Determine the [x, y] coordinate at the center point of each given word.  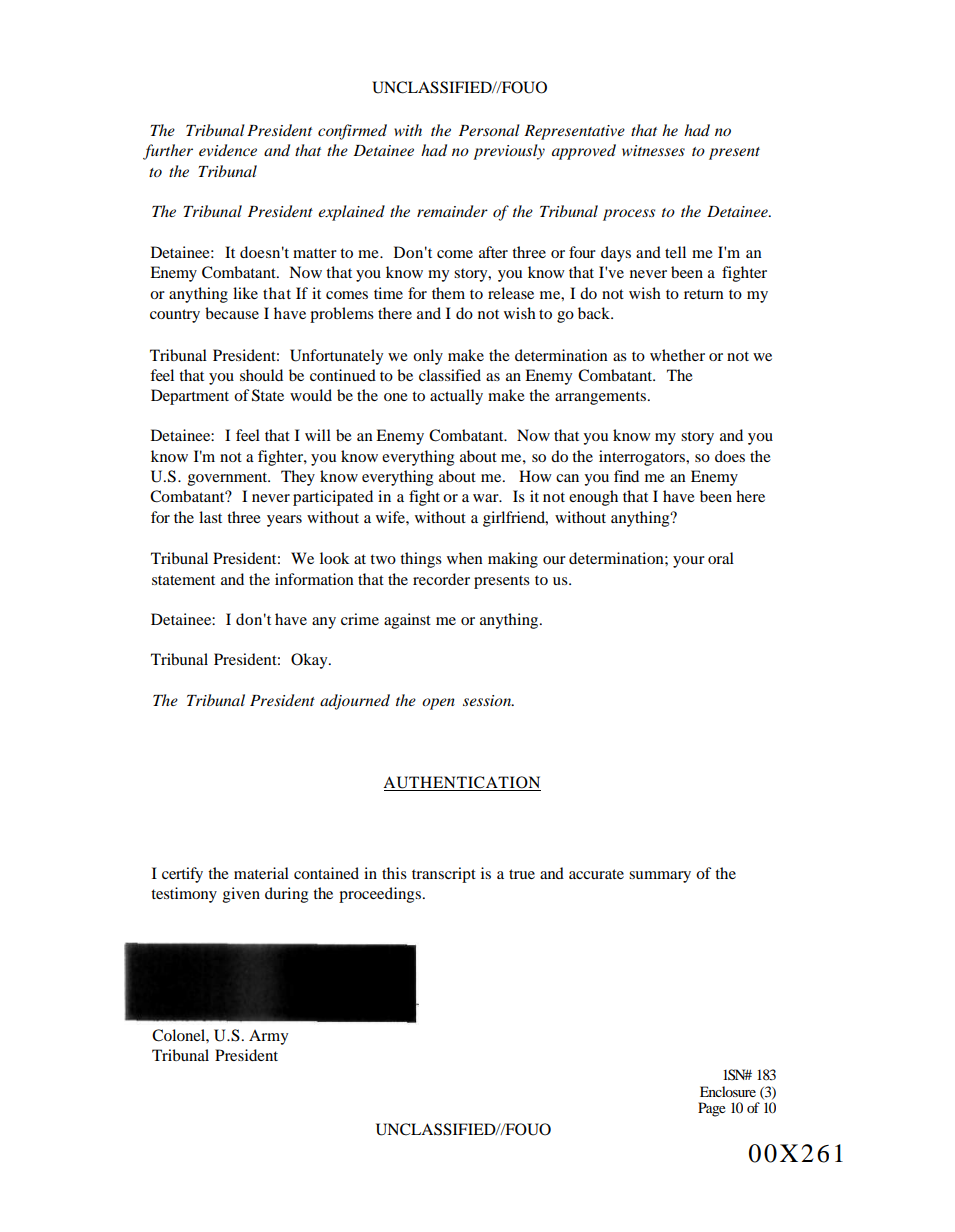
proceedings [380, 895]
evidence [228, 150]
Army [268, 1037]
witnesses [653, 150]
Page [711, 1109]
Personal [489, 130]
